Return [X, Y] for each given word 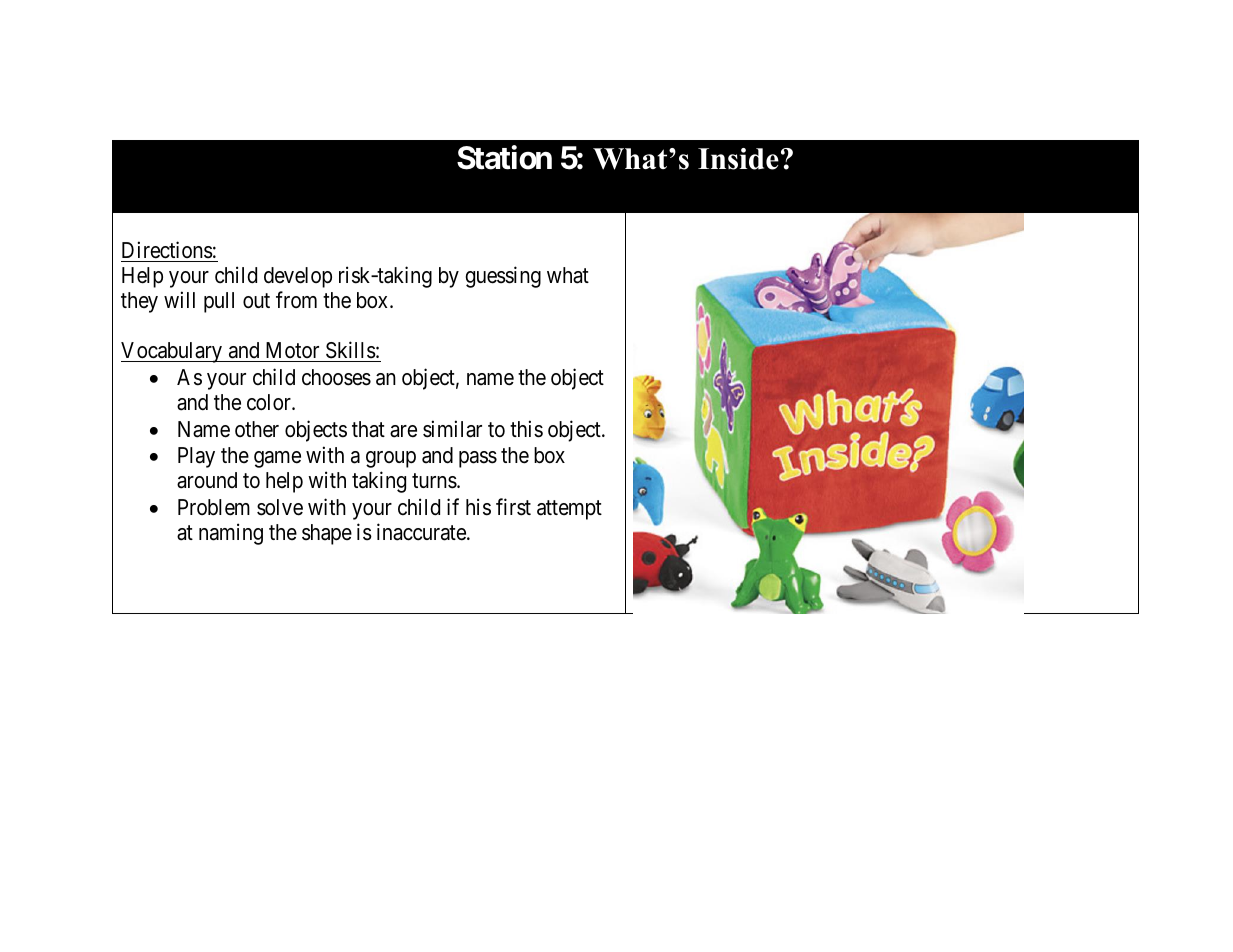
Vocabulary [172, 352]
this [526, 429]
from [296, 299]
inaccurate [422, 532]
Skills [351, 350]
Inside [738, 159]
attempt [569, 510]
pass [478, 459]
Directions [167, 250]
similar [452, 429]
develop [298, 277]
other [257, 429]
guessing [503, 277]
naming [231, 534]
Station [504, 158]
